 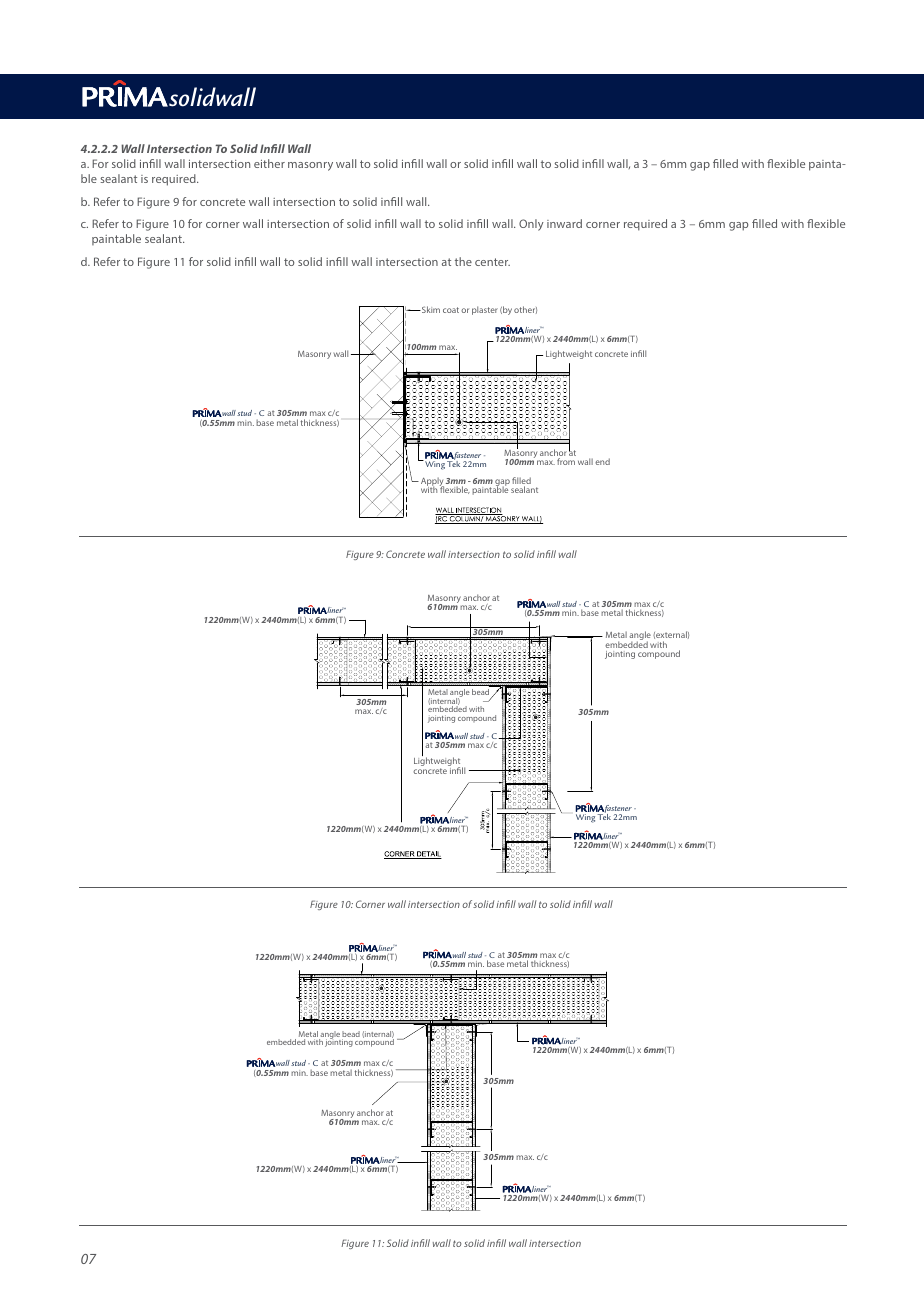 What do you see at coordinates (531, 225) in the screenshot?
I see `Only` at bounding box center [531, 225].
